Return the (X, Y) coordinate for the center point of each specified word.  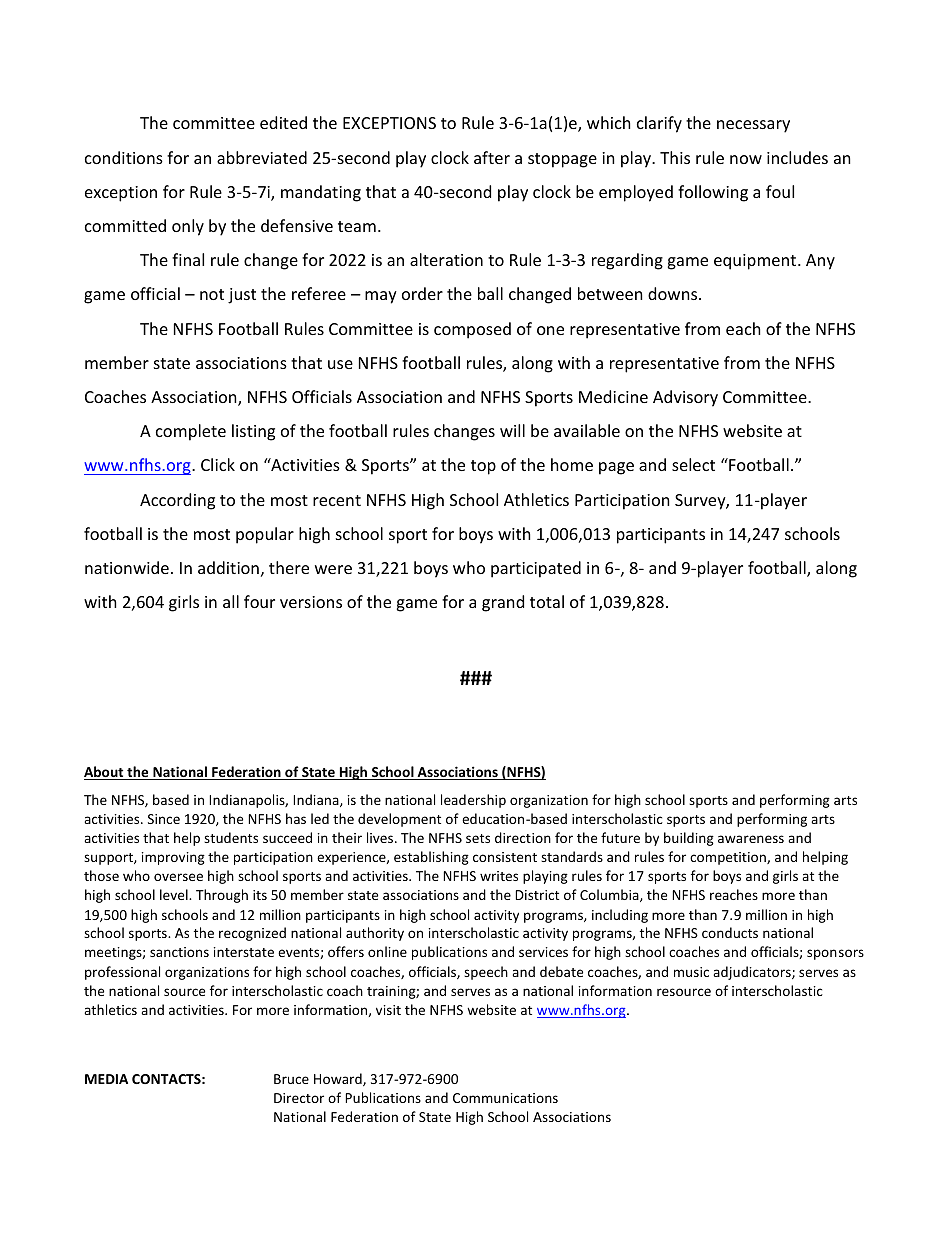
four (259, 601)
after (492, 157)
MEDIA (106, 1079)
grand (503, 603)
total (547, 601)
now (746, 159)
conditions (124, 157)
